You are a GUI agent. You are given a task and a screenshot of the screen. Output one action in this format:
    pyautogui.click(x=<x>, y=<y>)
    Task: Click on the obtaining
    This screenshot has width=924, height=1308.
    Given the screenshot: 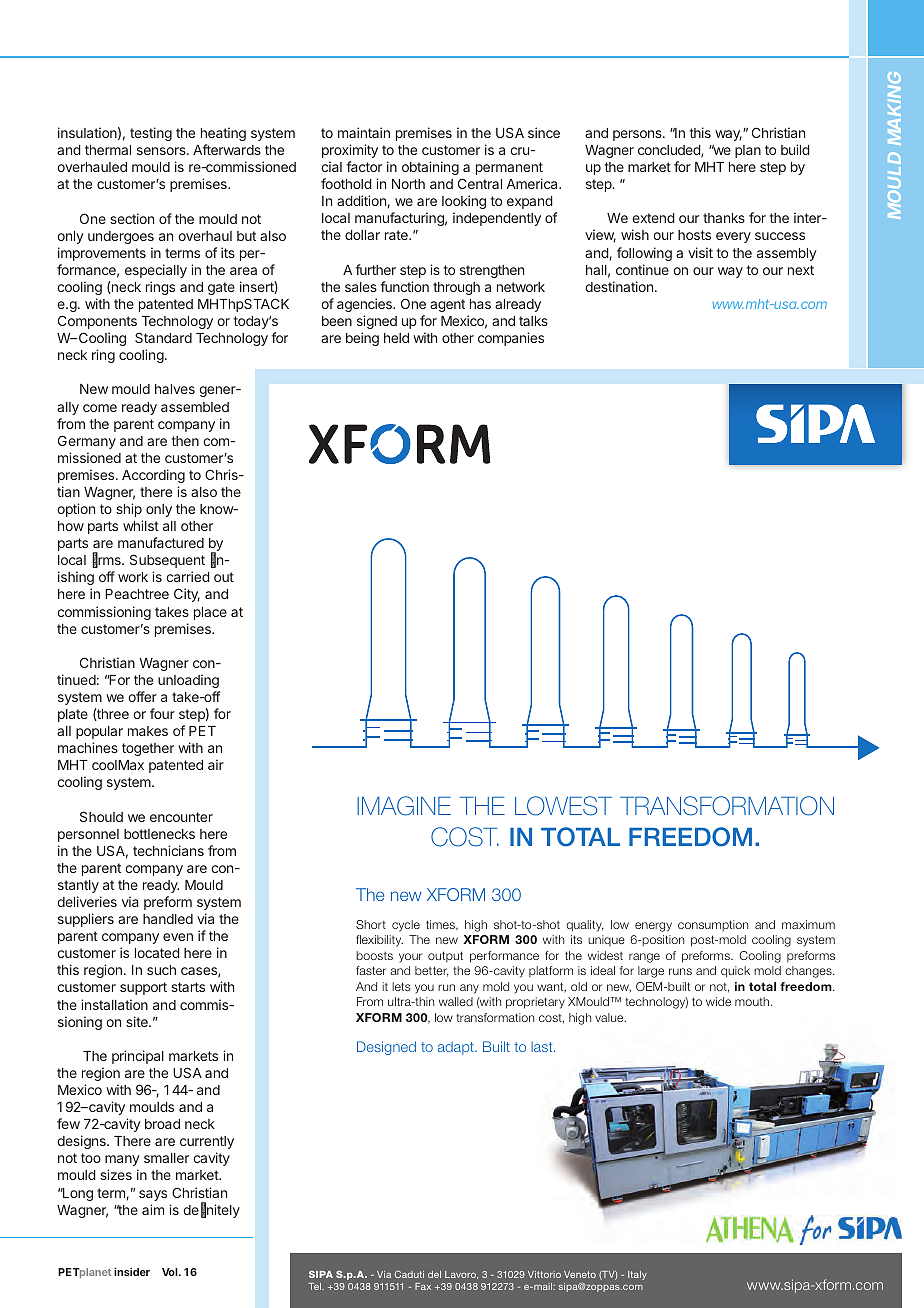 What is the action you would take?
    pyautogui.click(x=430, y=168)
